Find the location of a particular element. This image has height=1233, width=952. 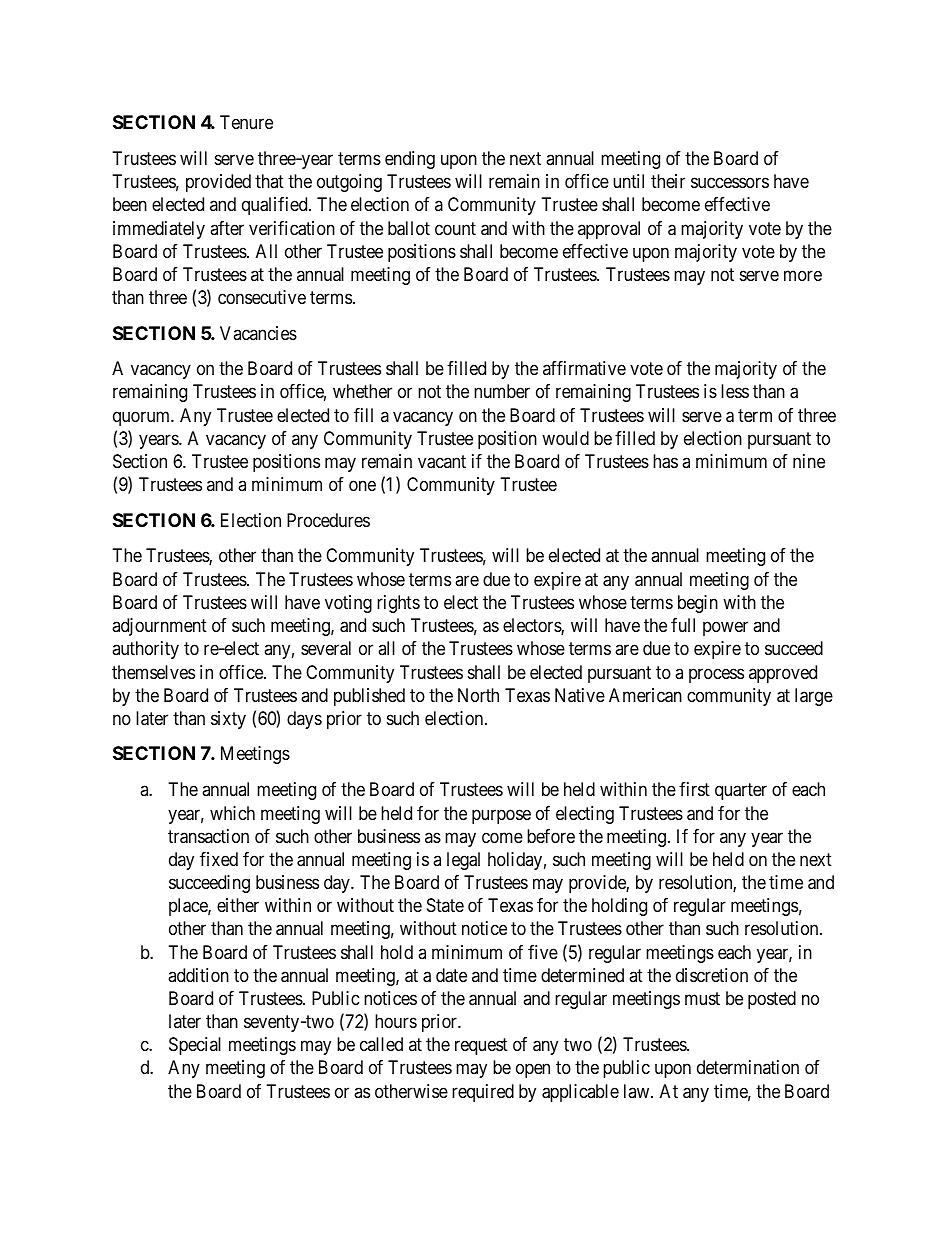

adjournment is located at coordinates (159, 627).
